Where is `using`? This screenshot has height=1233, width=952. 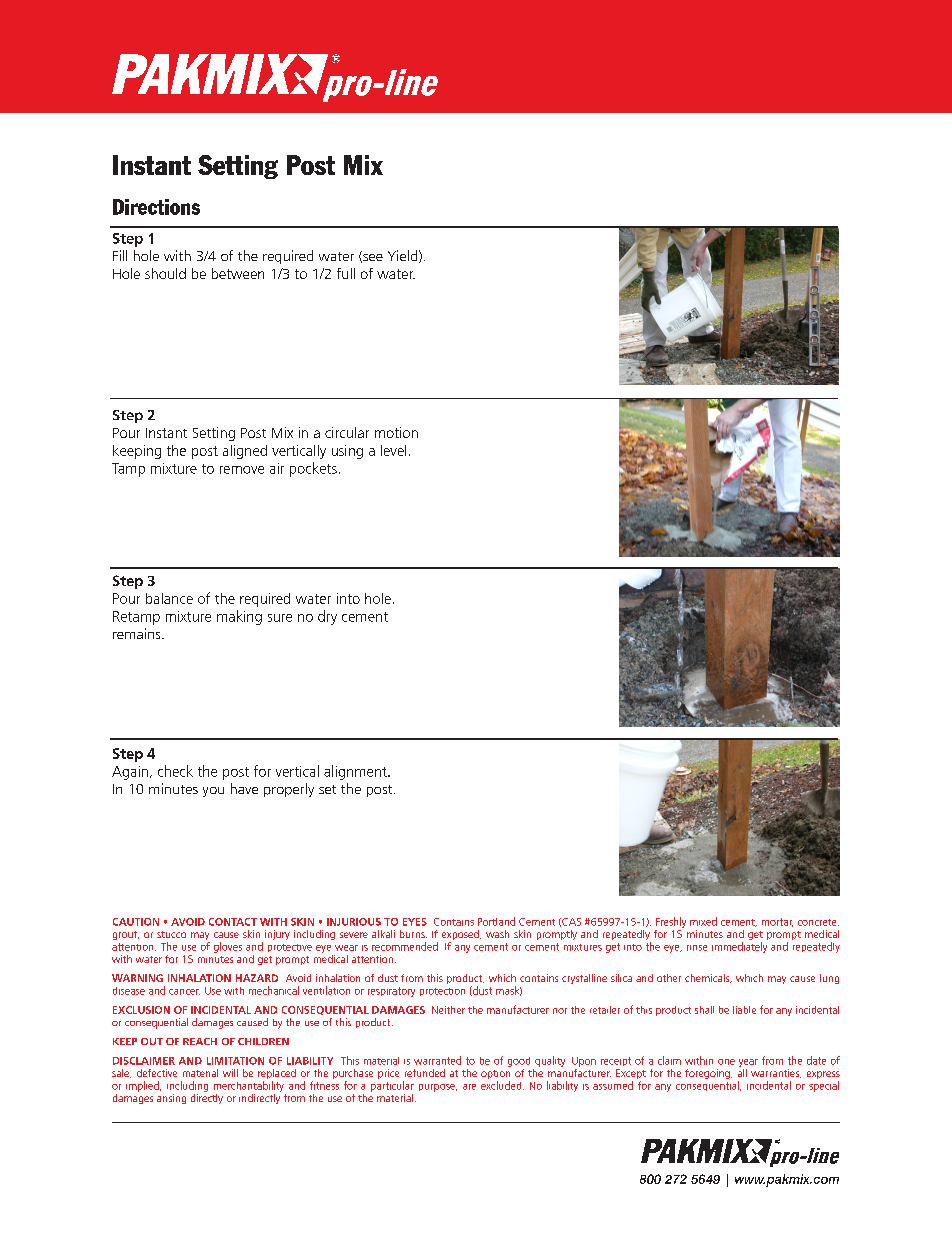
using is located at coordinates (347, 452).
